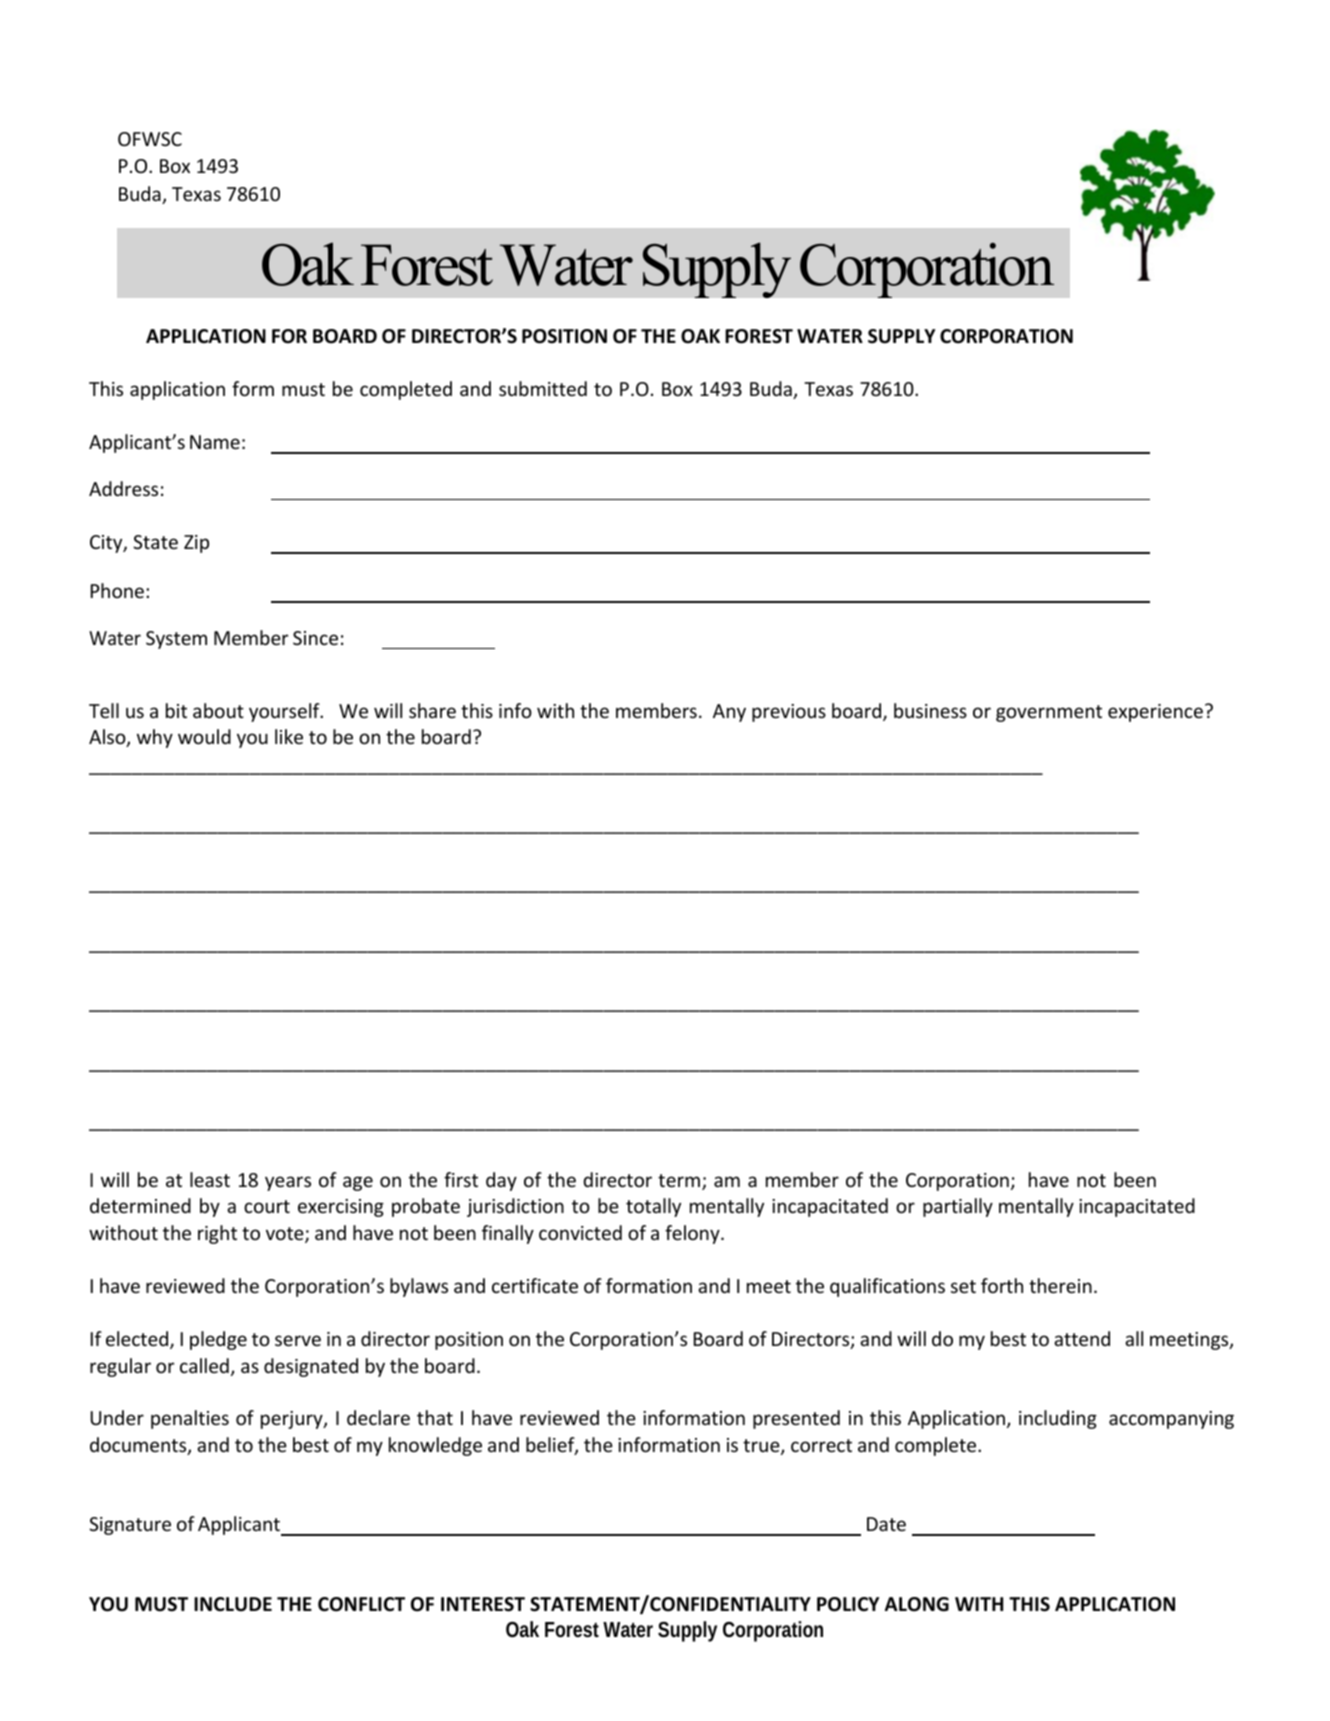 This screenshot has width=1330, height=1721. What do you see at coordinates (215, 442) in the screenshot?
I see `Name` at bounding box center [215, 442].
